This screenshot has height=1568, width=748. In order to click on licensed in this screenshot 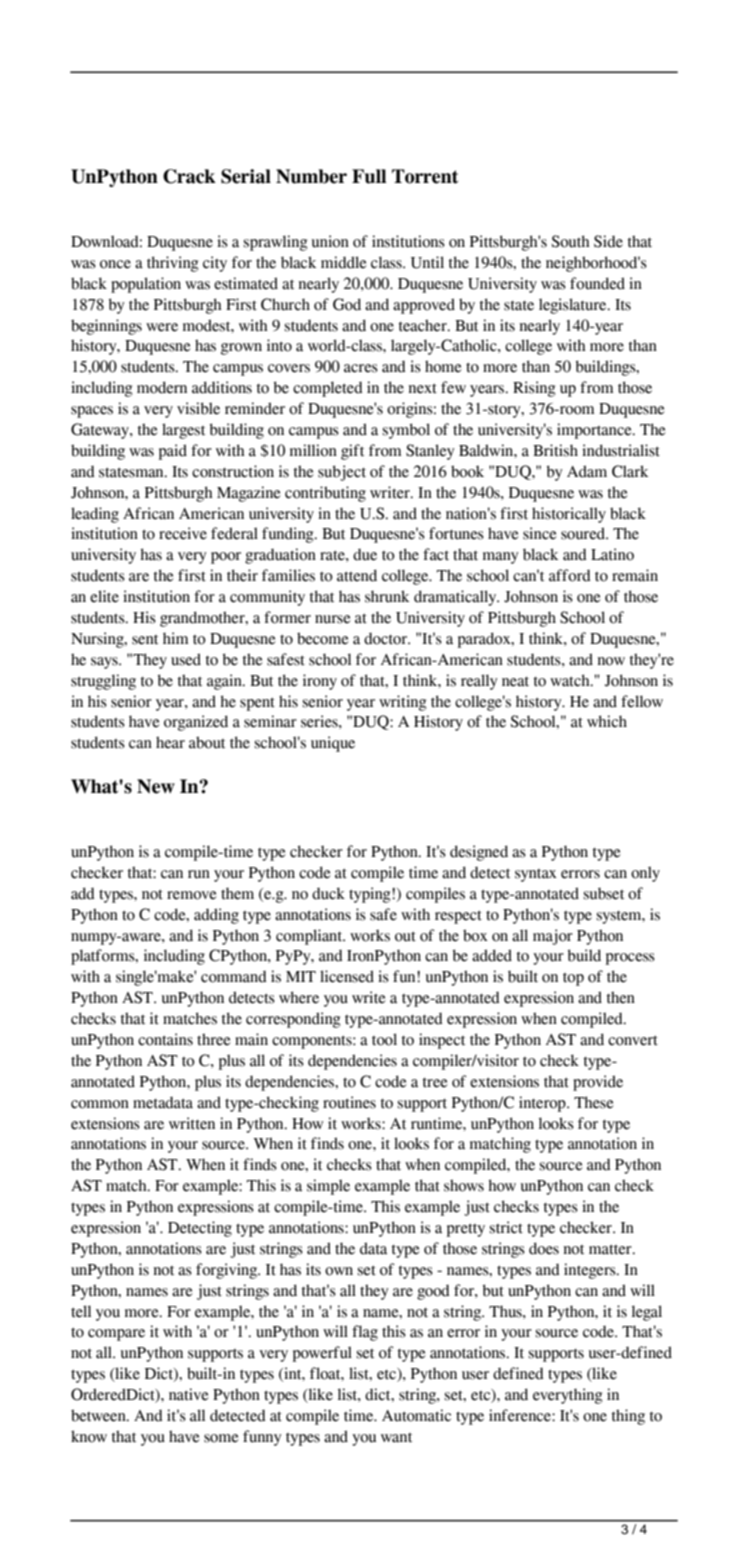, I will do `click(347, 976)`.
